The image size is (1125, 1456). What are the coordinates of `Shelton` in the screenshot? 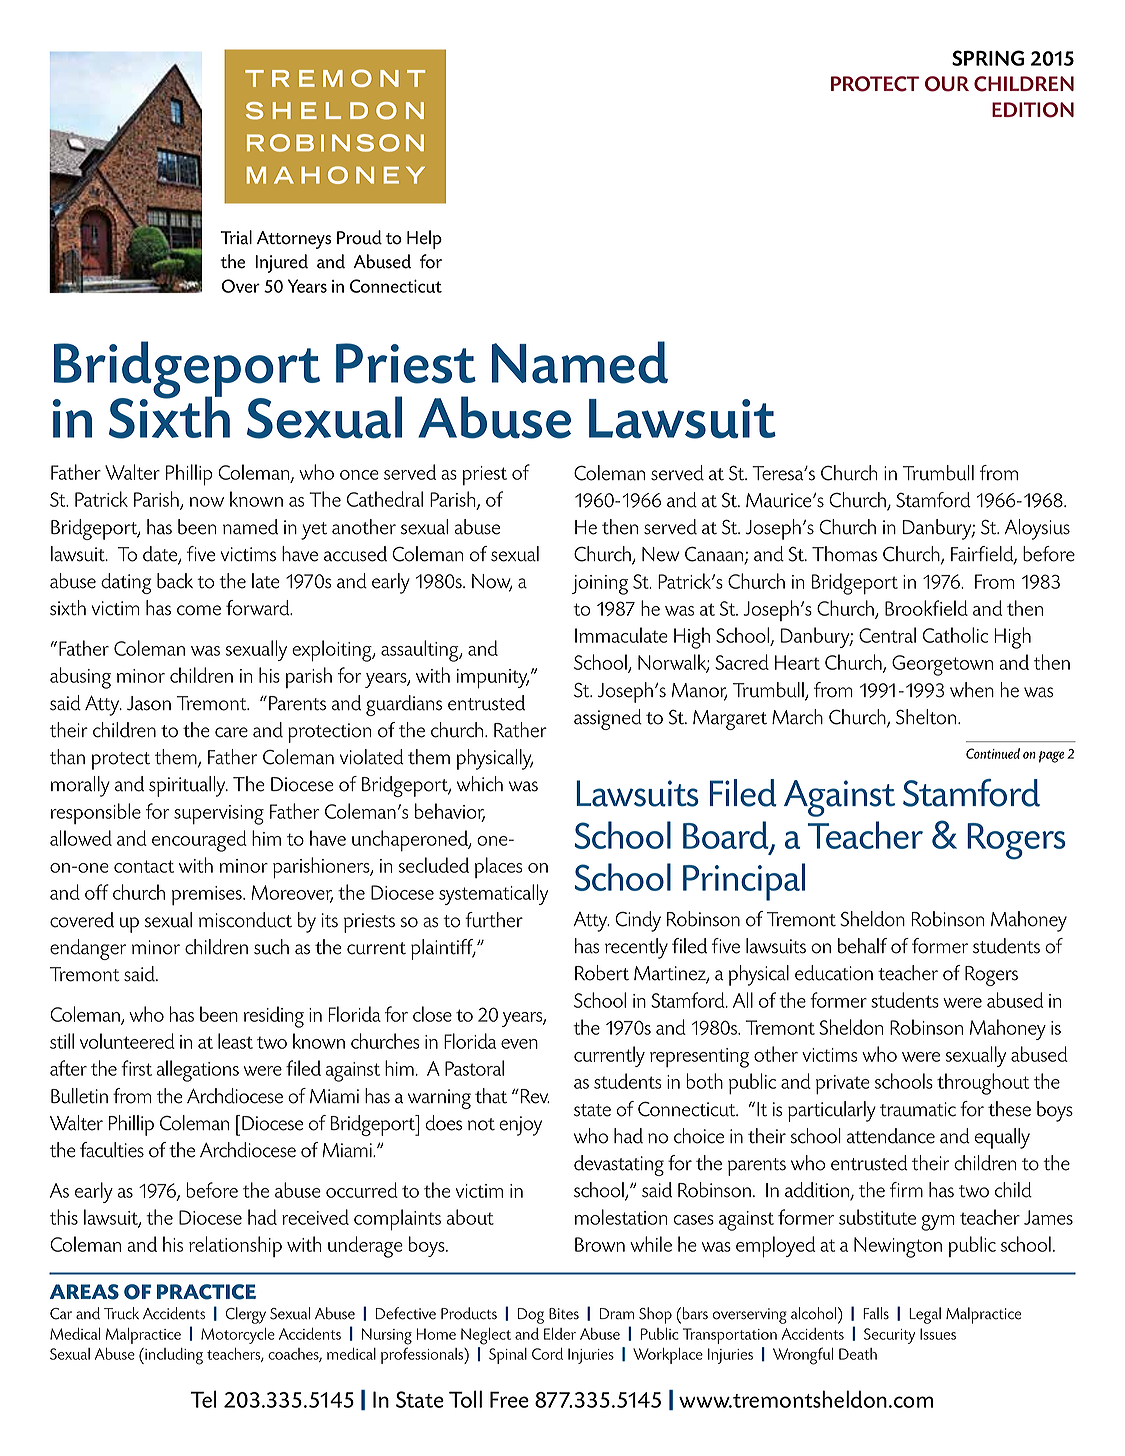 It's located at (927, 717).
